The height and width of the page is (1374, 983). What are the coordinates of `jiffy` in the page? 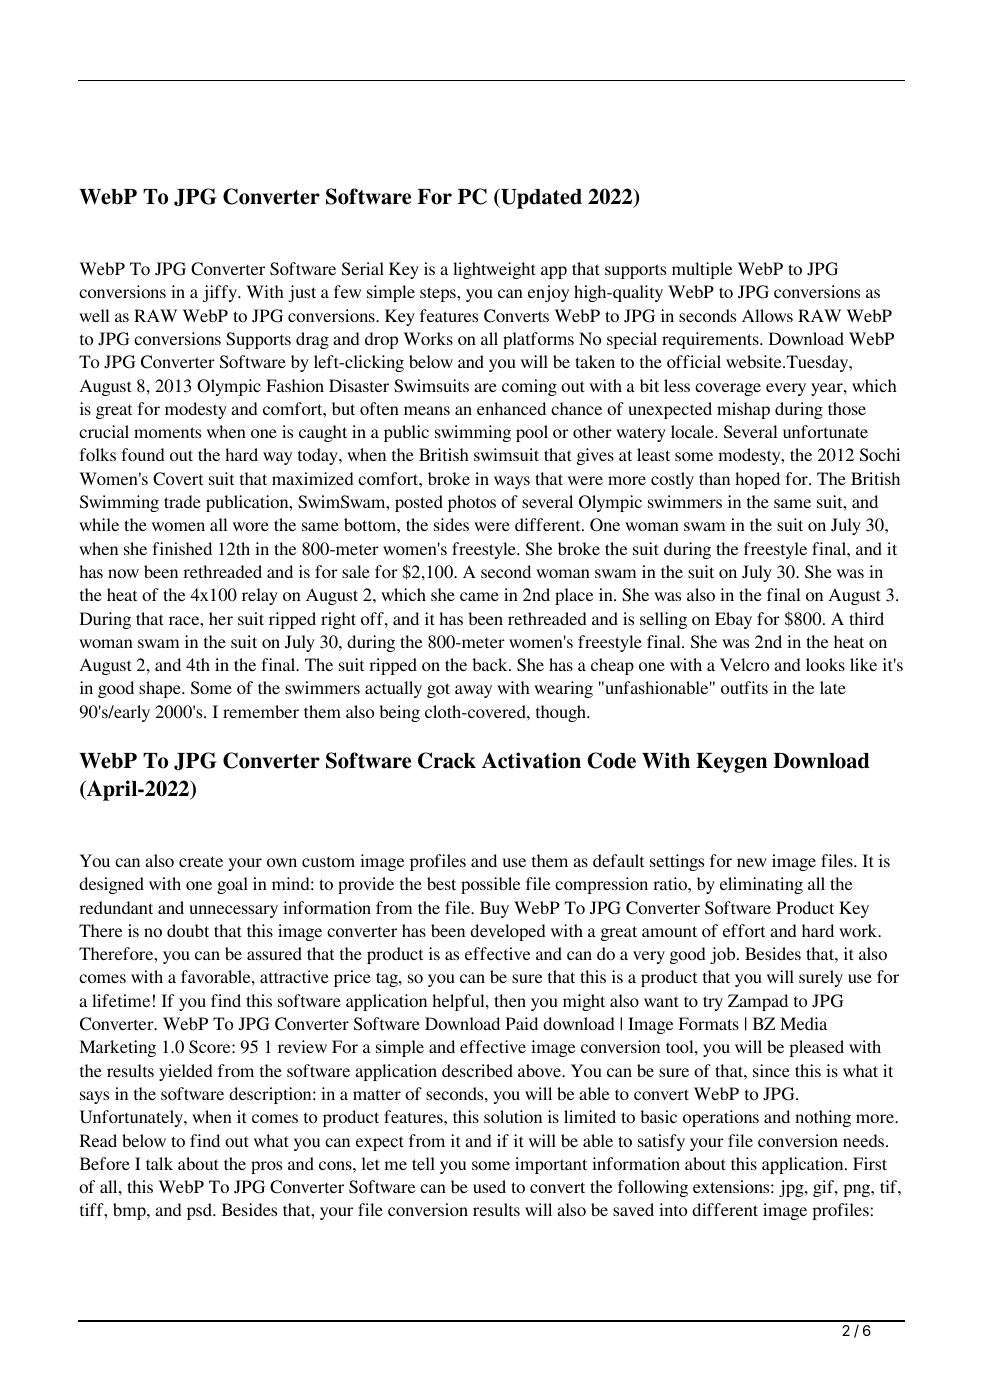 It's located at (221, 293).
